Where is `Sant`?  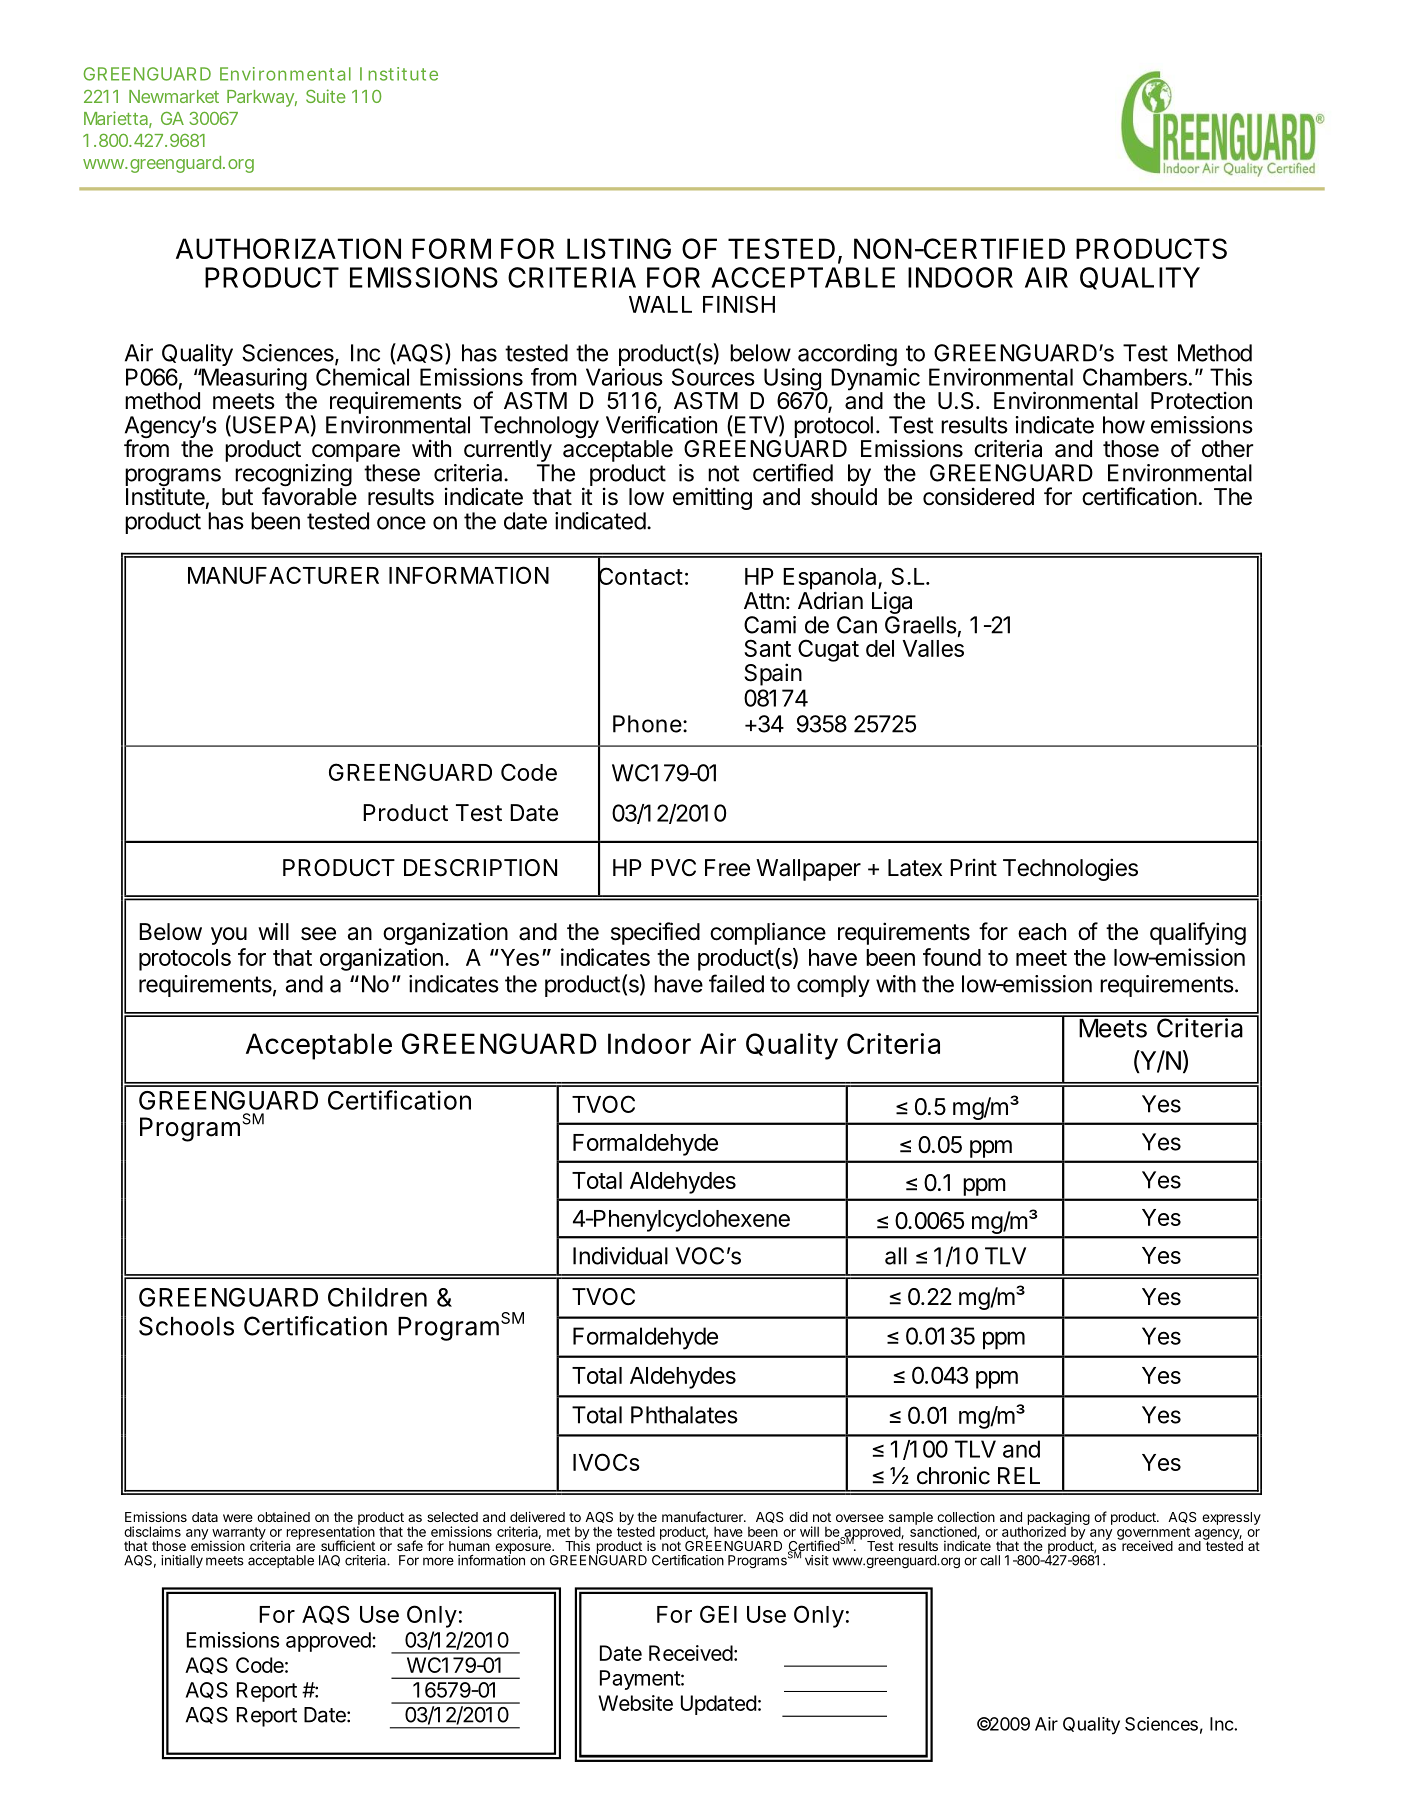
Sant is located at coordinates (767, 648).
